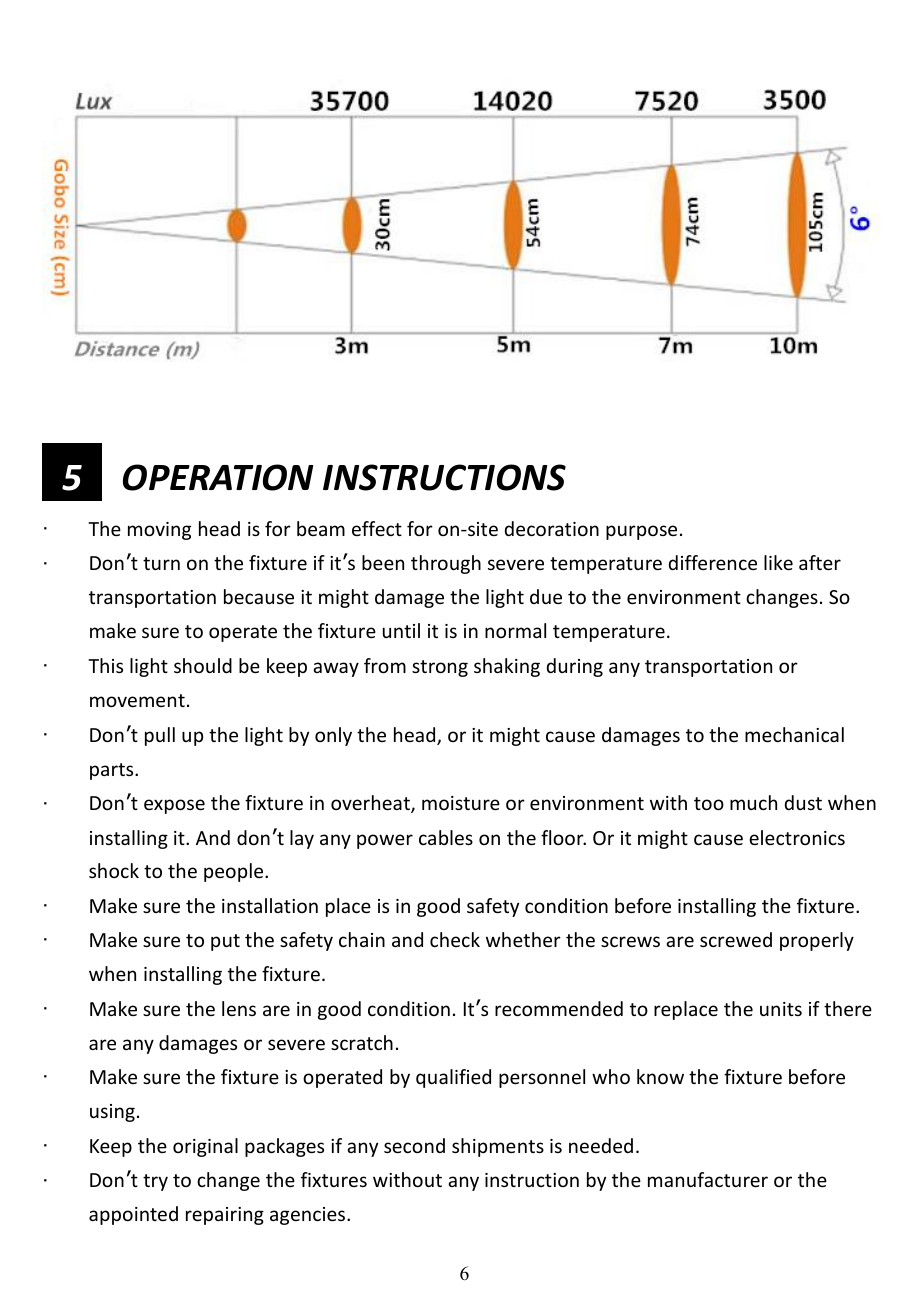 This page has width=924, height=1308. I want to click on OPERATION, so click(218, 477).
